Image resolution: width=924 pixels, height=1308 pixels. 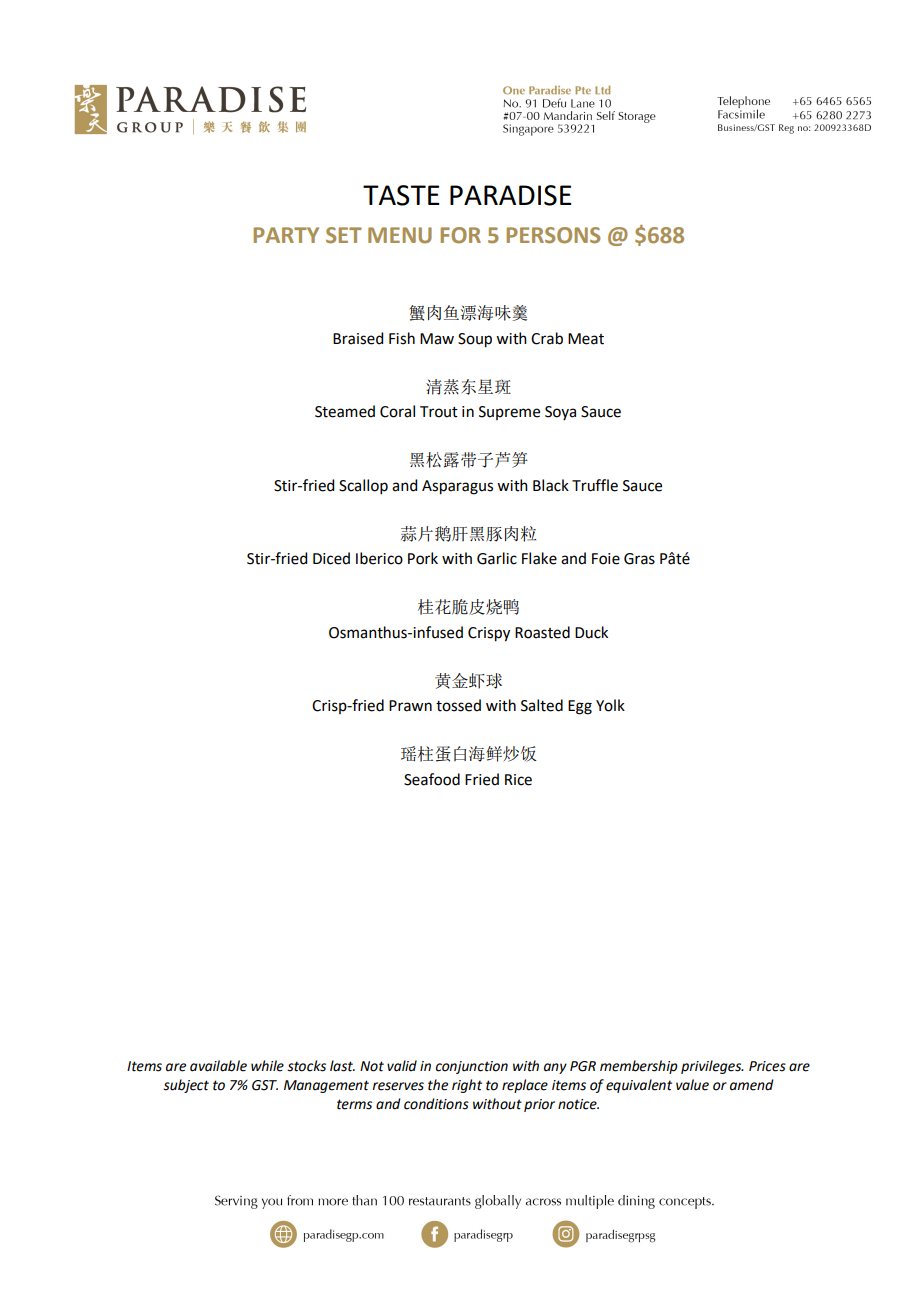 I want to click on Seafood, so click(x=432, y=779).
